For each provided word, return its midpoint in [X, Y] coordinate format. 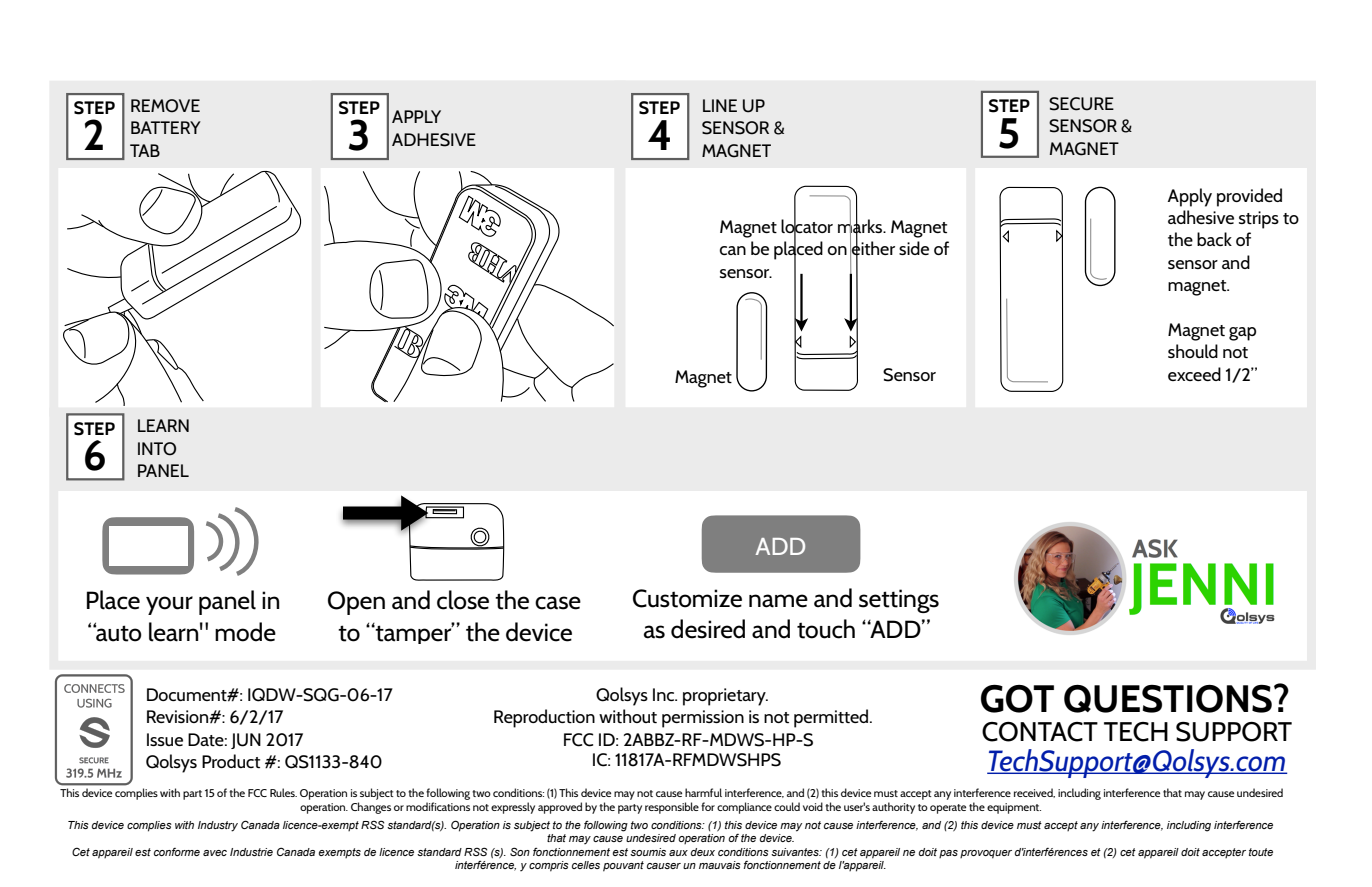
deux [703, 852]
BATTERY [166, 127]
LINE [720, 105]
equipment [1014, 808]
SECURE [1081, 104]
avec [215, 853]
